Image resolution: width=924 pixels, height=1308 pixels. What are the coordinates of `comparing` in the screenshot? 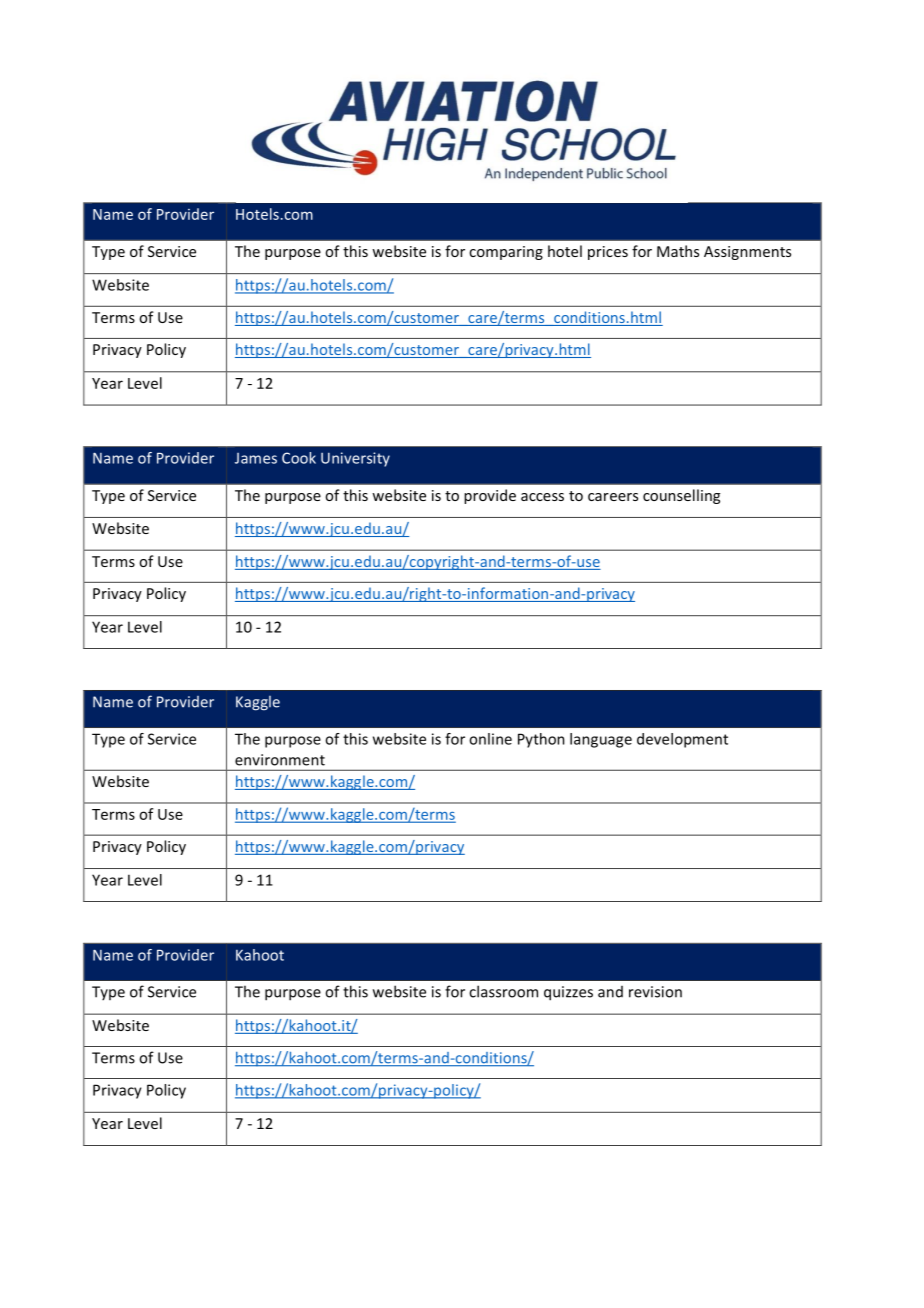 It's located at (506, 253).
